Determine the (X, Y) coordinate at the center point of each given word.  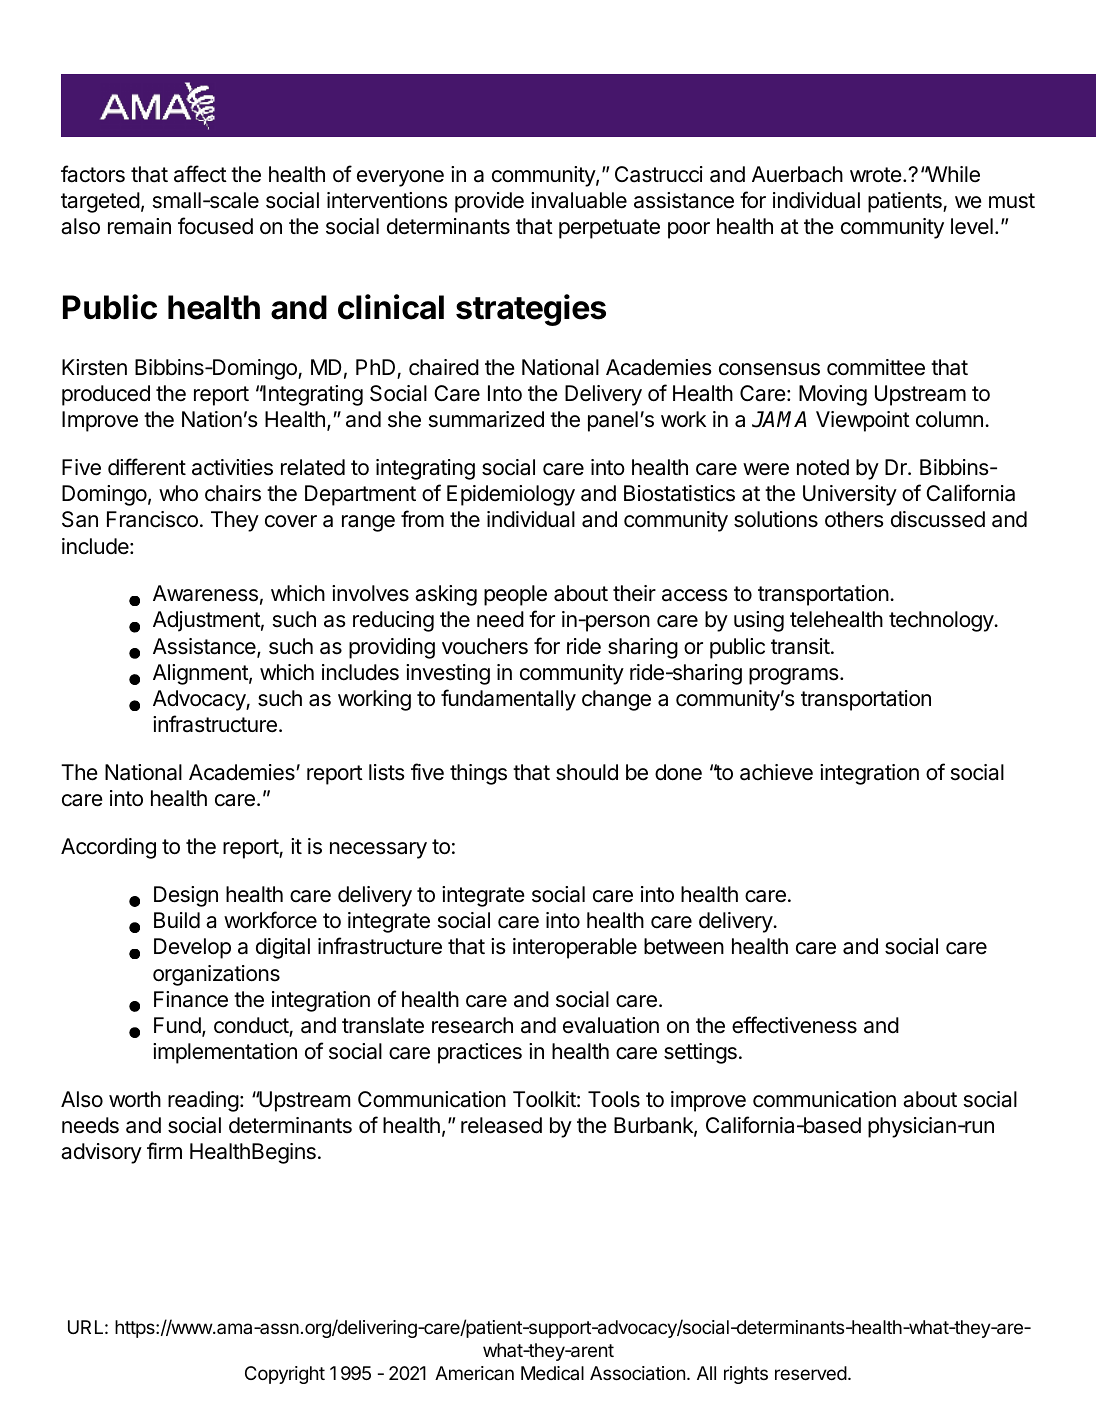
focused (215, 226)
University (850, 495)
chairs (233, 493)
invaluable (579, 200)
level (972, 226)
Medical (552, 1373)
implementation (225, 1053)
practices (480, 1053)
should (587, 772)
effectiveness (794, 1025)
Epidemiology (511, 495)
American (474, 1373)
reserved (811, 1373)
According (108, 848)
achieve (776, 772)
